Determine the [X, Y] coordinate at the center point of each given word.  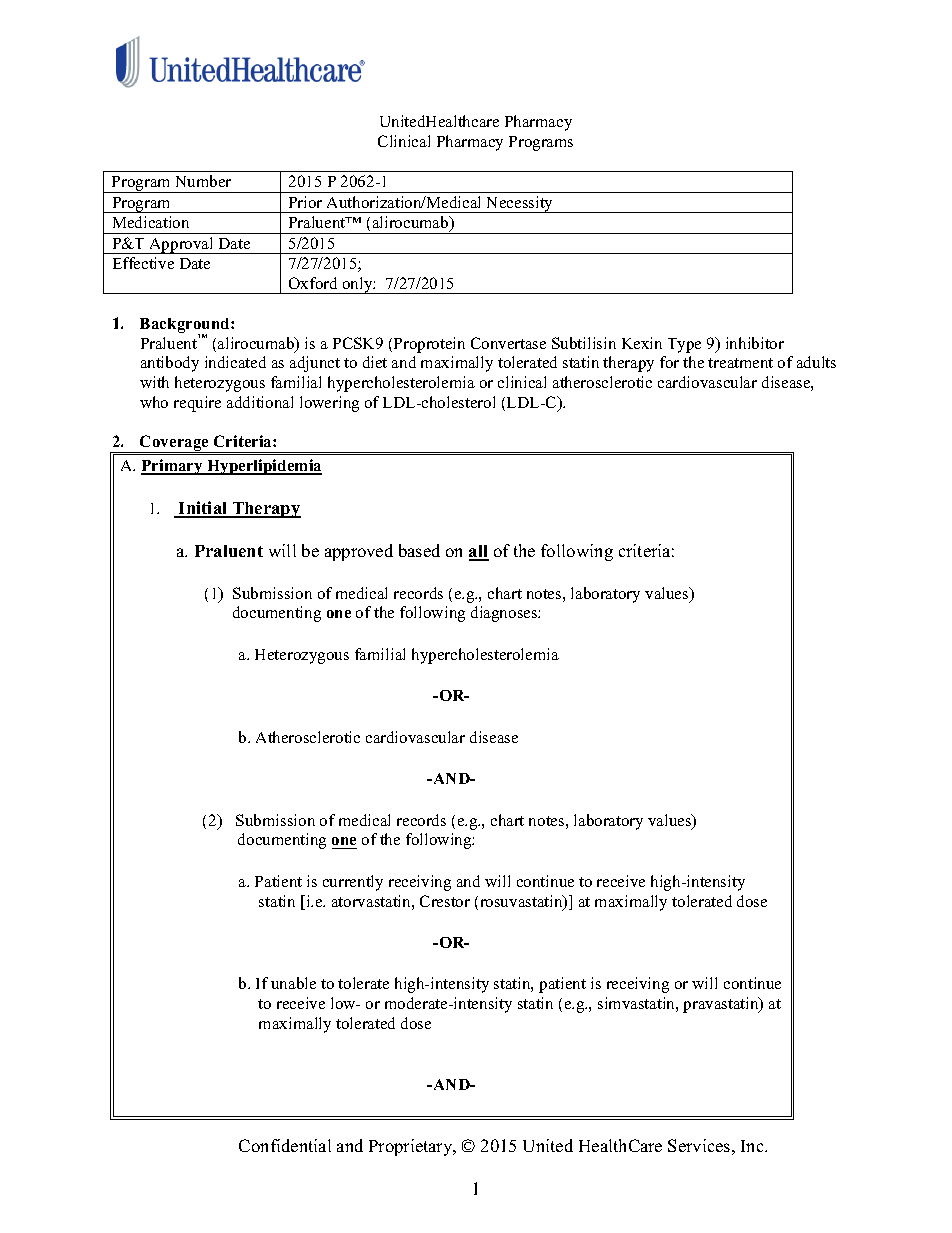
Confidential [285, 1145]
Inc [753, 1146]
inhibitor [755, 343]
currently [353, 883]
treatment [740, 363]
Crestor [445, 901]
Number [203, 181]
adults [816, 362]
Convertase [508, 343]
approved [359, 552]
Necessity [520, 204]
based [419, 550]
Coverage [174, 444]
